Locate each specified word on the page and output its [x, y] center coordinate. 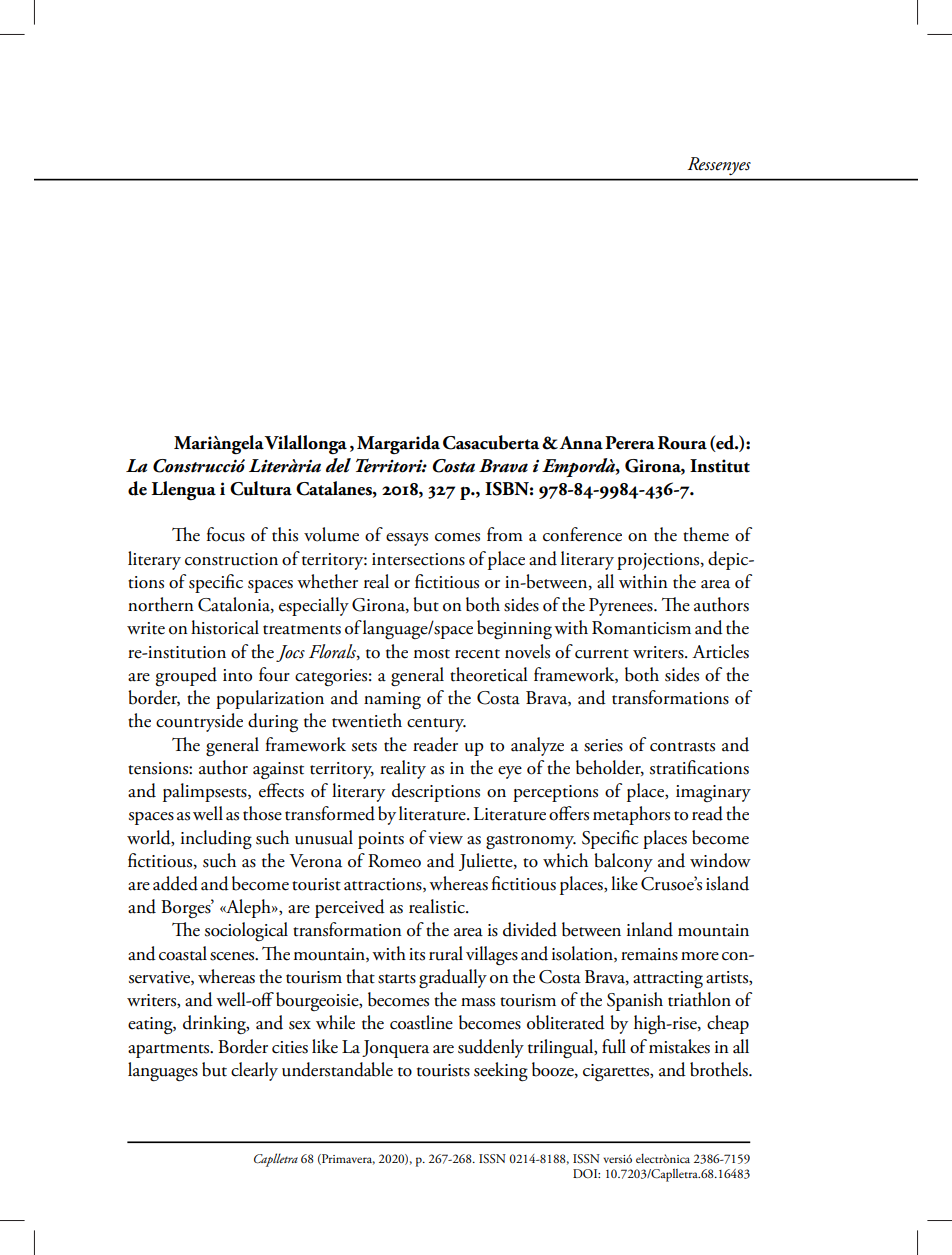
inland [650, 929]
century [436, 725]
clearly [254, 1071]
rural [446, 953]
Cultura [261, 488]
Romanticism [641, 628]
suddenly [491, 1048]
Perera [630, 443]
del [338, 465]
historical [225, 627]
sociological [246, 932]
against [278, 771]
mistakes [679, 1046]
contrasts [682, 747]
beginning [514, 630]
